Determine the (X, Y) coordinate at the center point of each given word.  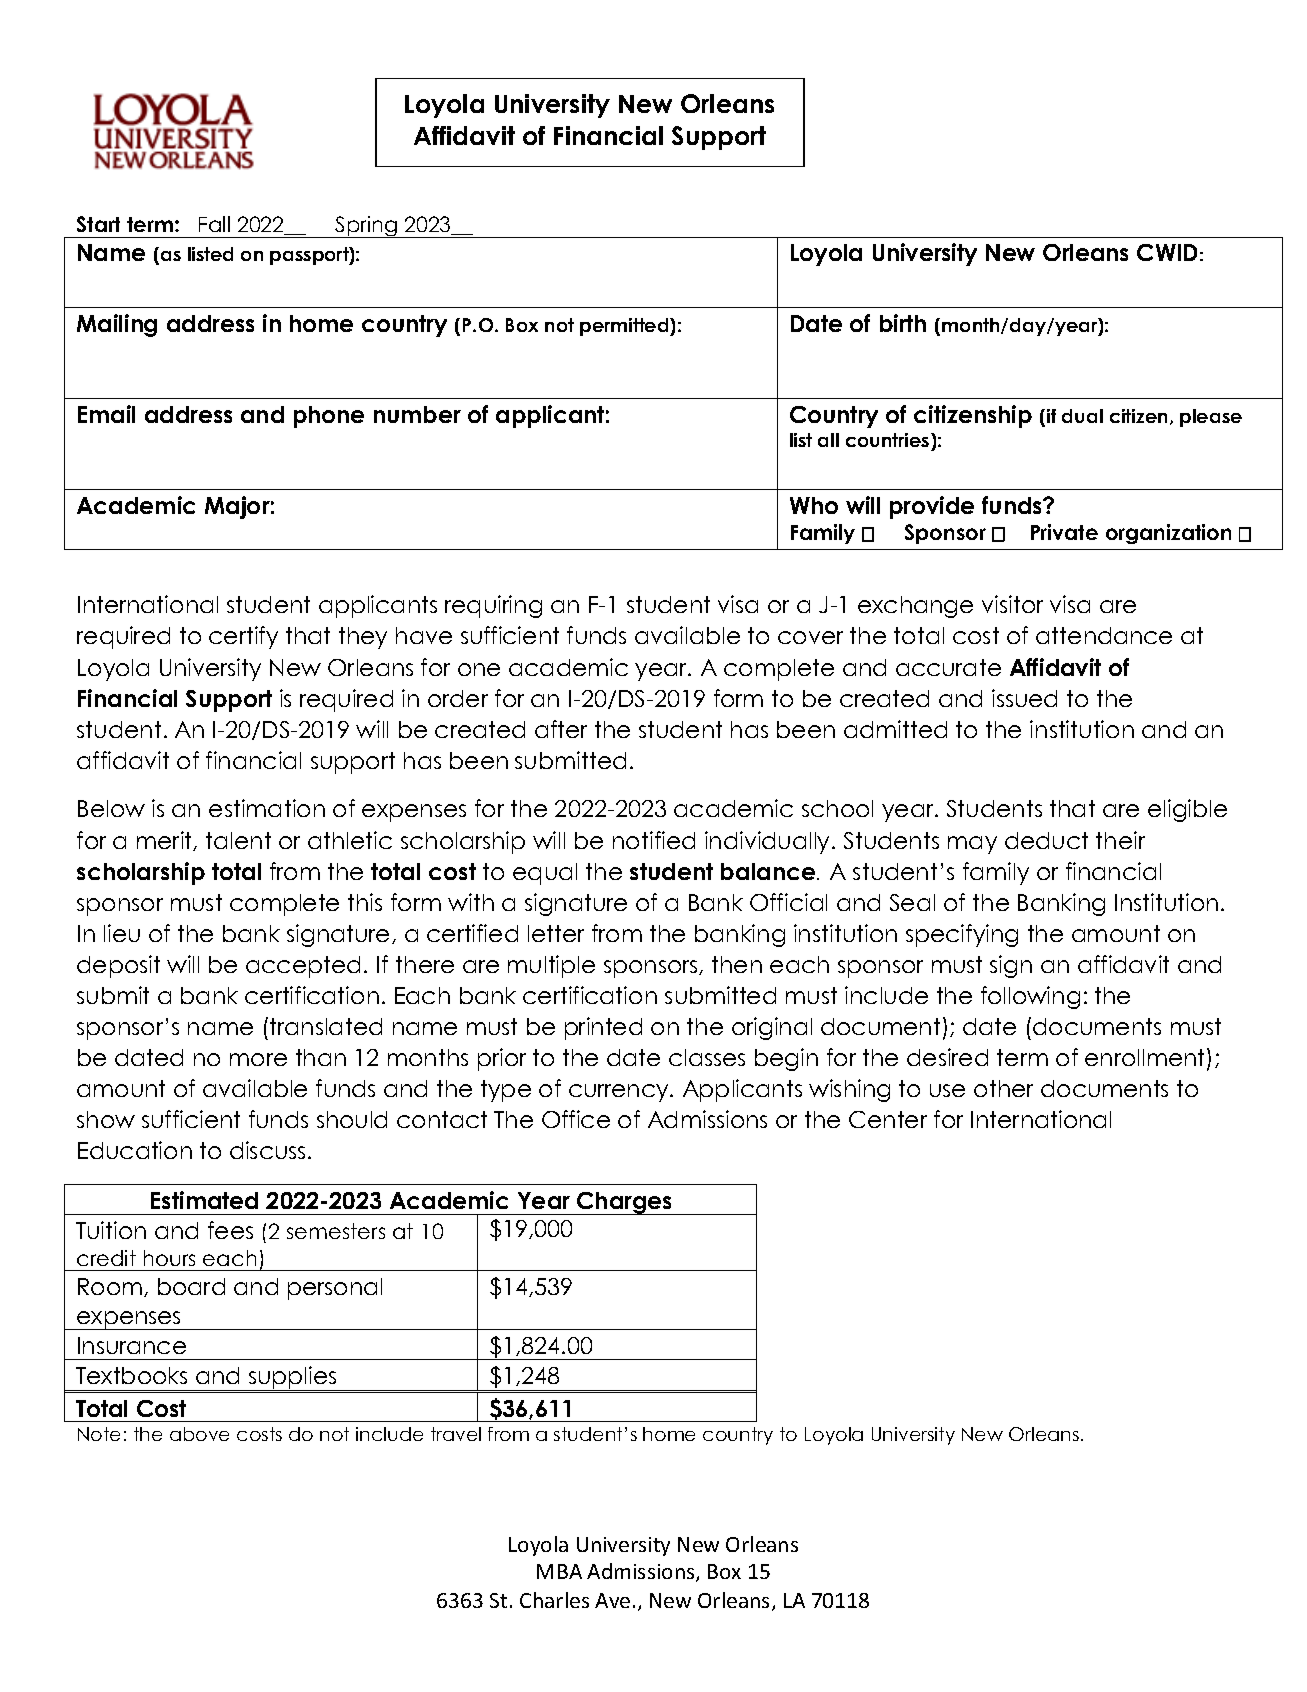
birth (903, 323)
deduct (1046, 840)
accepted (303, 967)
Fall (214, 224)
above (199, 1434)
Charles (554, 1600)
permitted (625, 327)
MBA (559, 1571)
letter (556, 933)
